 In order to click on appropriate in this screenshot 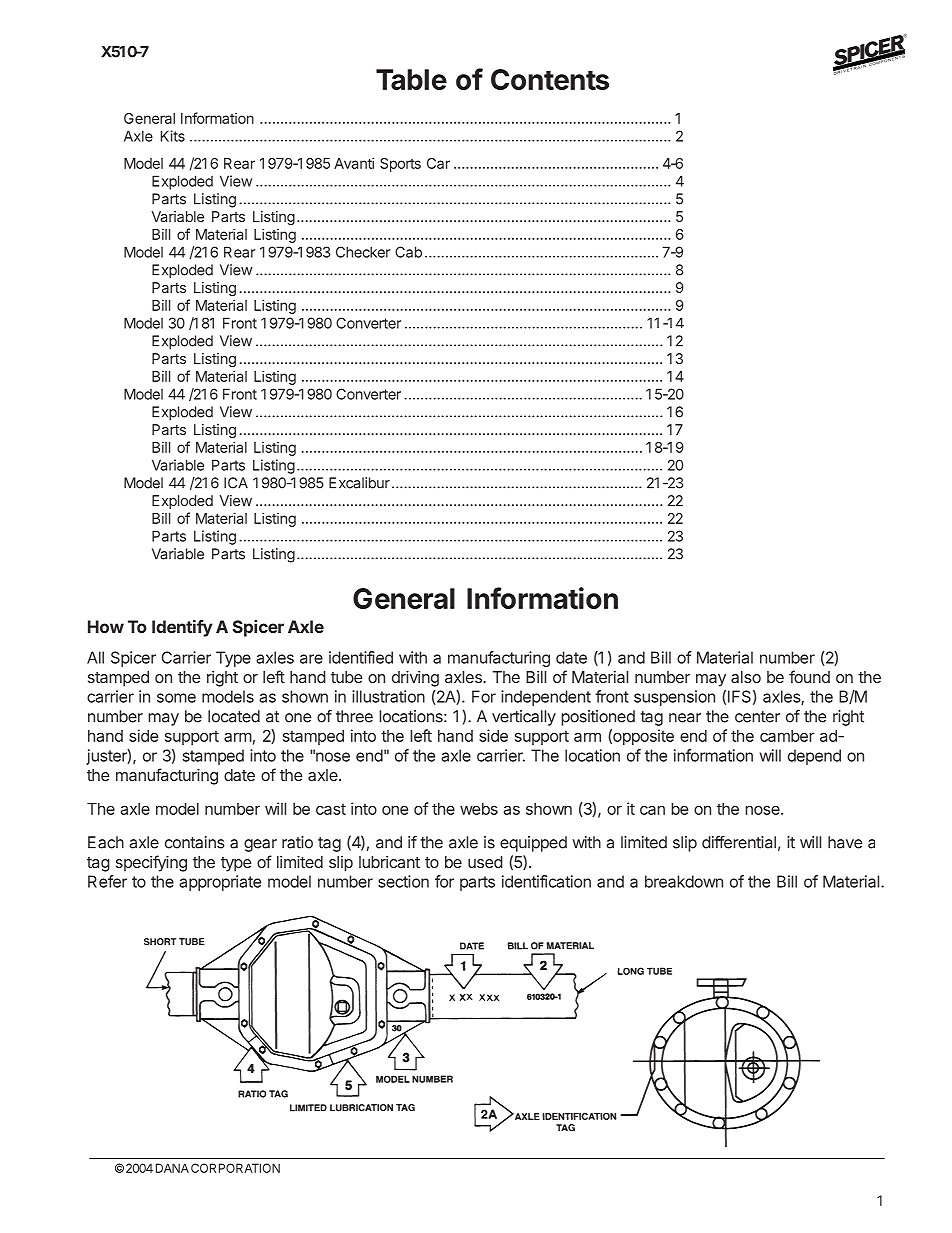, I will do `click(220, 883)`.
